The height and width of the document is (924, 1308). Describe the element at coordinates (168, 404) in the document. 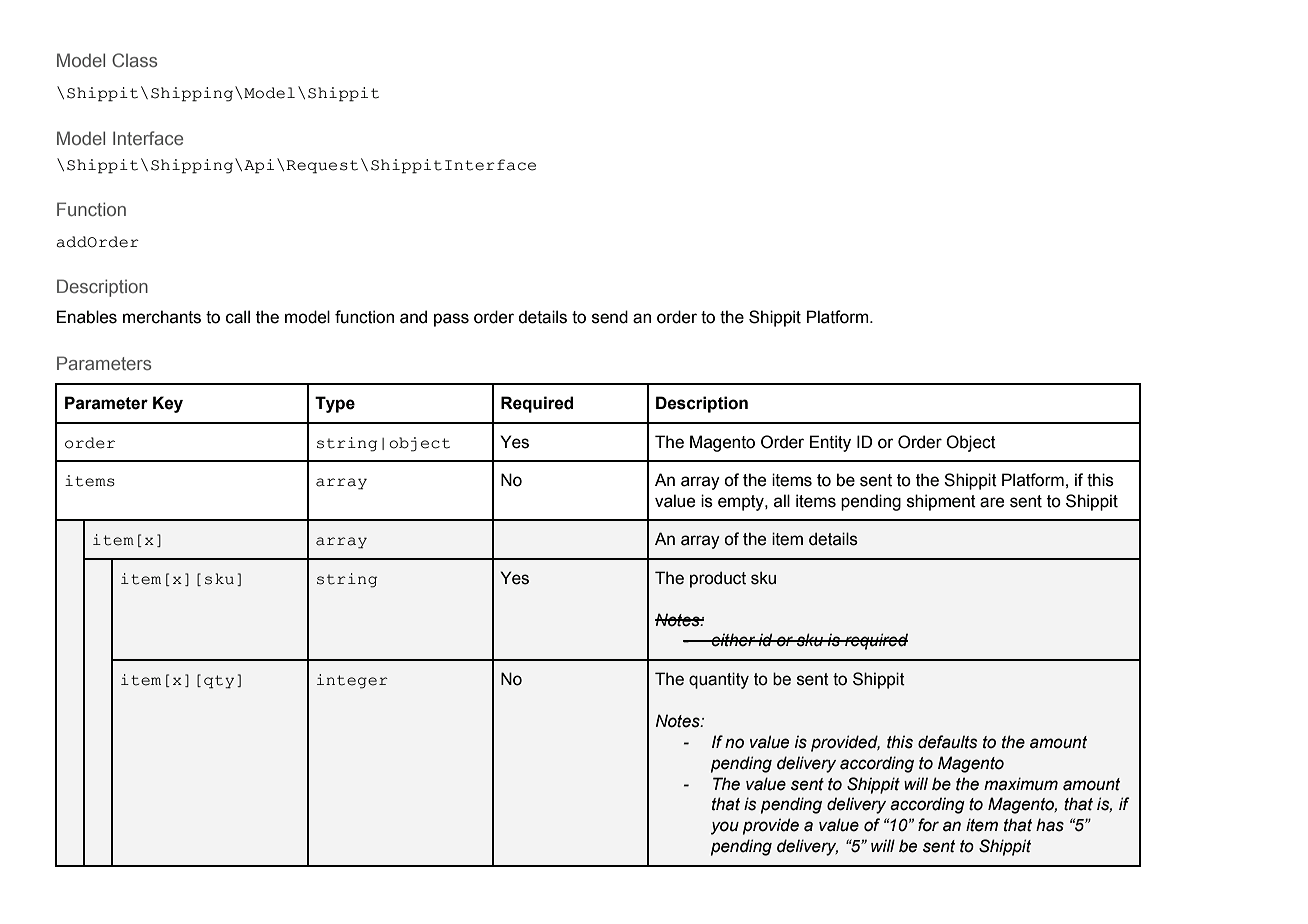

I see `Key` at that location.
